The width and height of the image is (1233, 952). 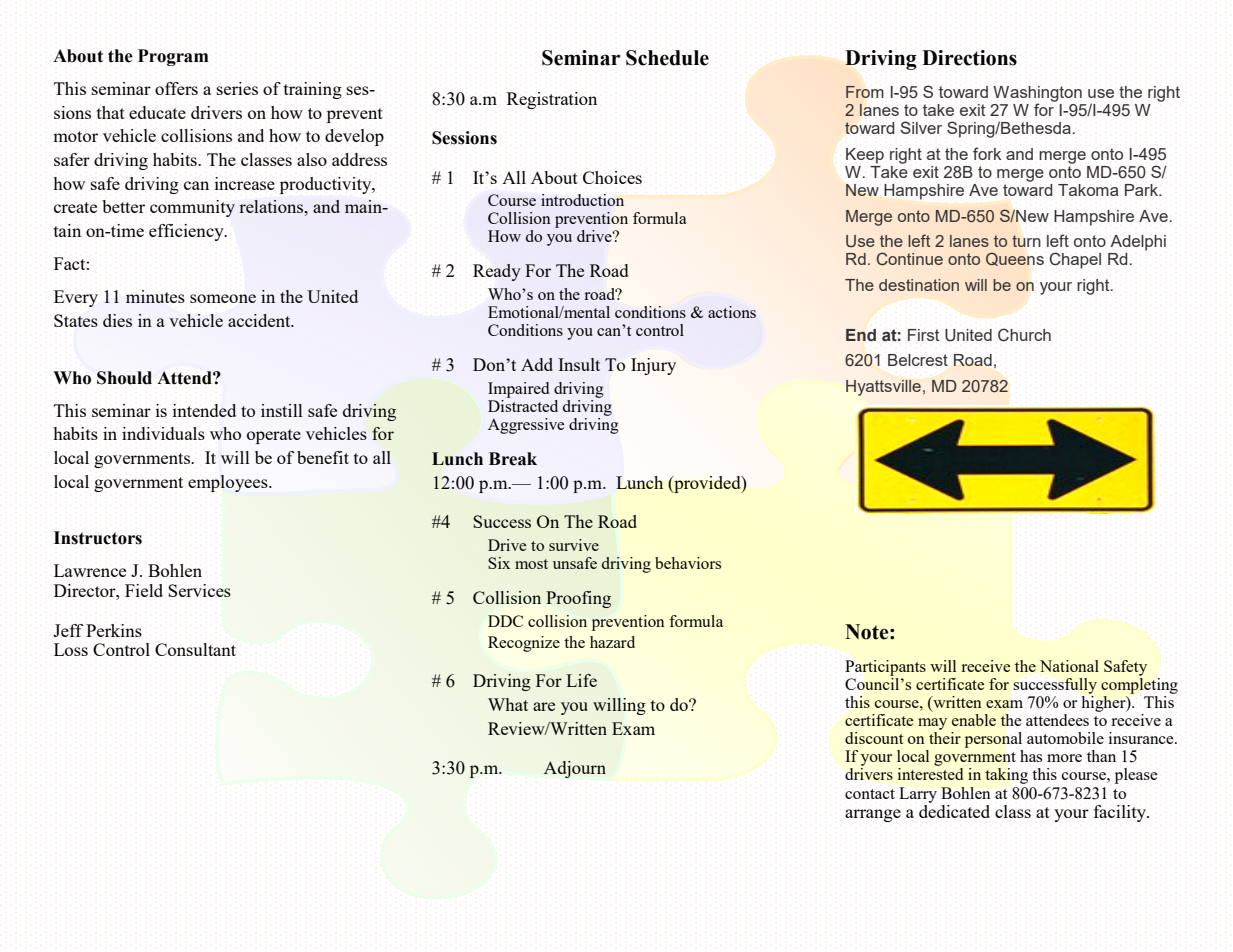 What do you see at coordinates (508, 704) in the image?
I see `What` at bounding box center [508, 704].
